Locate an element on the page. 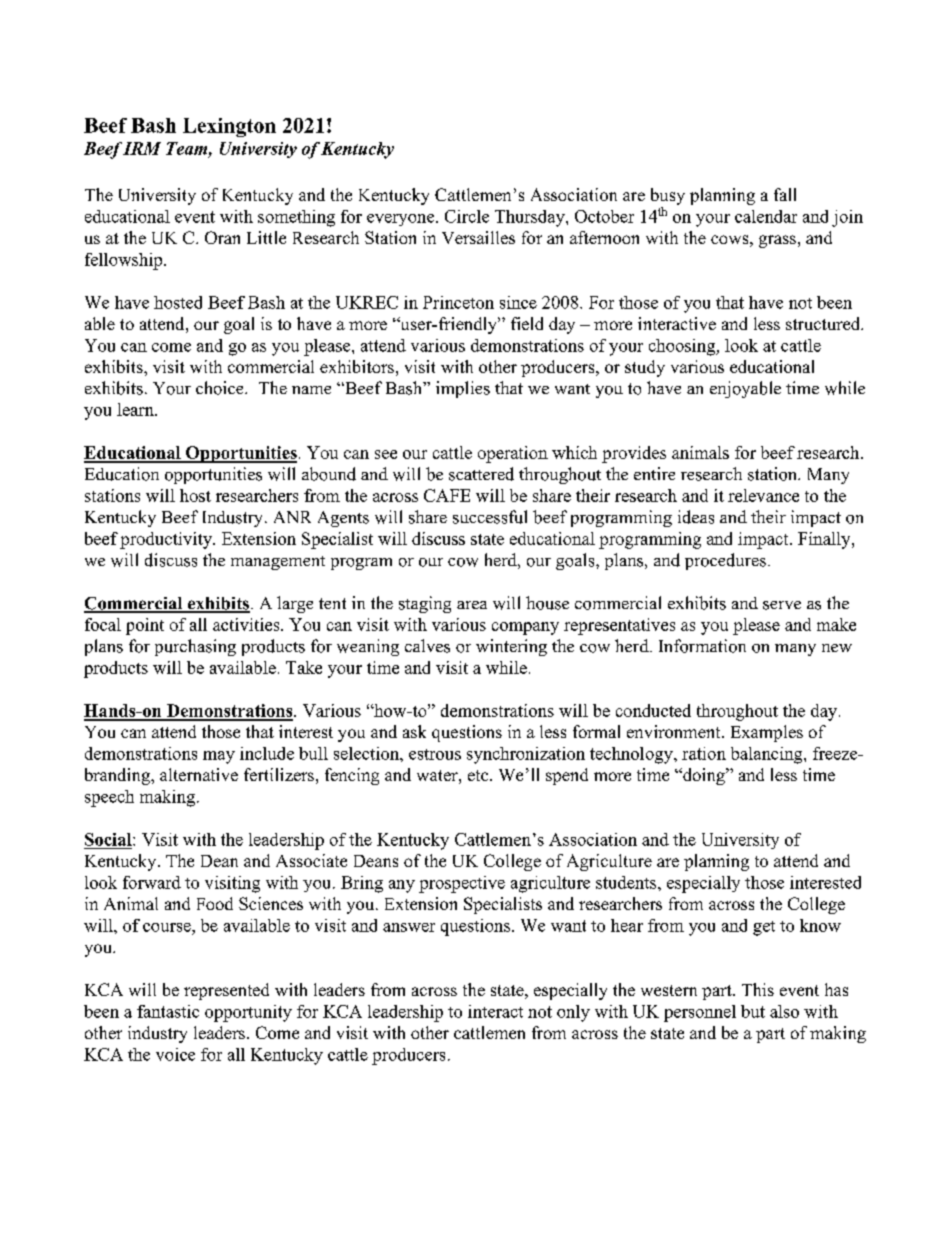 This document has height=1233, width=952. fall is located at coordinates (785, 194).
